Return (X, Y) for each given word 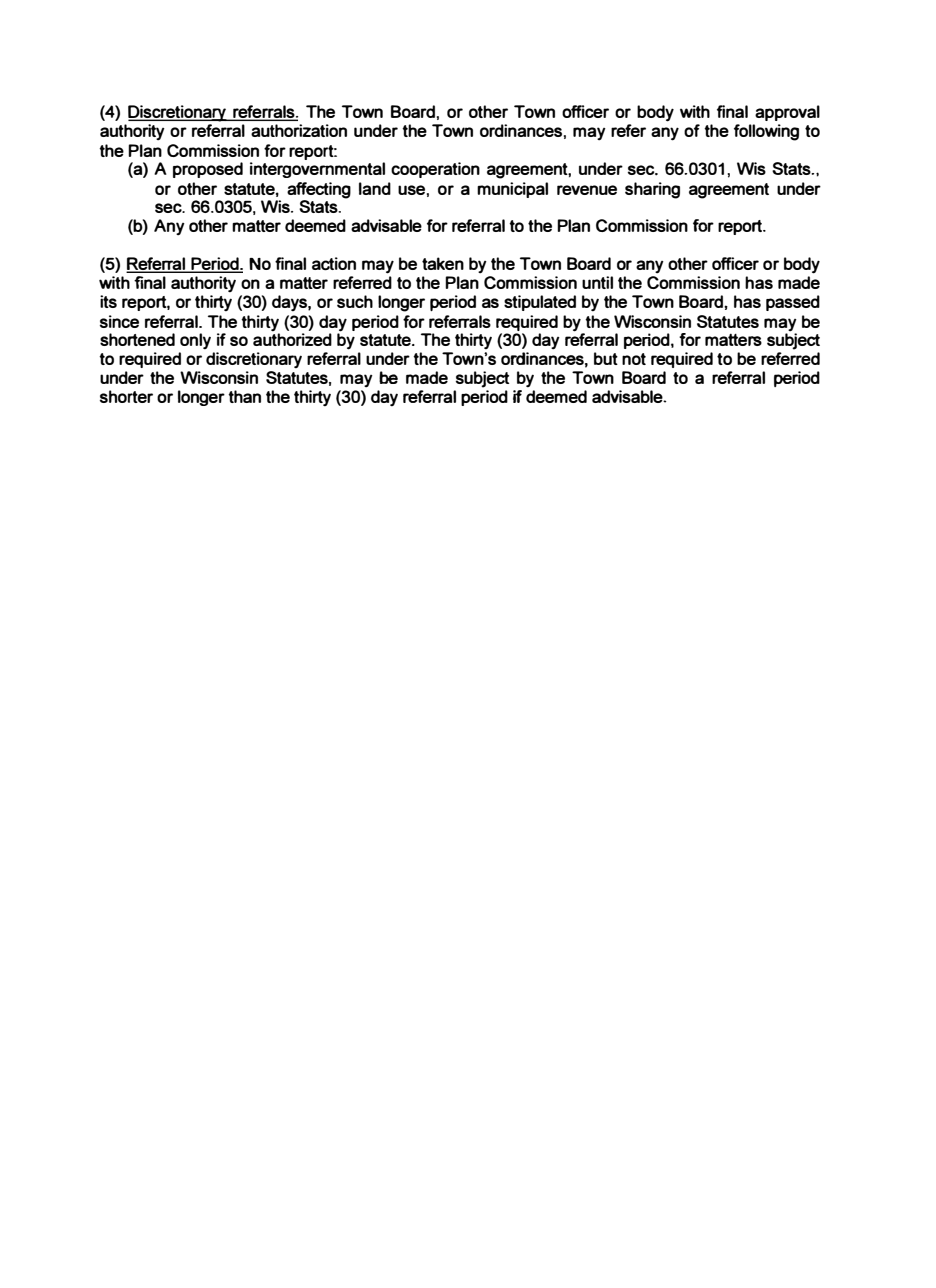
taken (443, 263)
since (119, 321)
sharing (652, 190)
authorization (299, 130)
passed (793, 303)
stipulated (540, 303)
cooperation (435, 170)
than (244, 396)
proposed (208, 170)
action (334, 263)
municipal (512, 190)
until (597, 282)
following (766, 132)
